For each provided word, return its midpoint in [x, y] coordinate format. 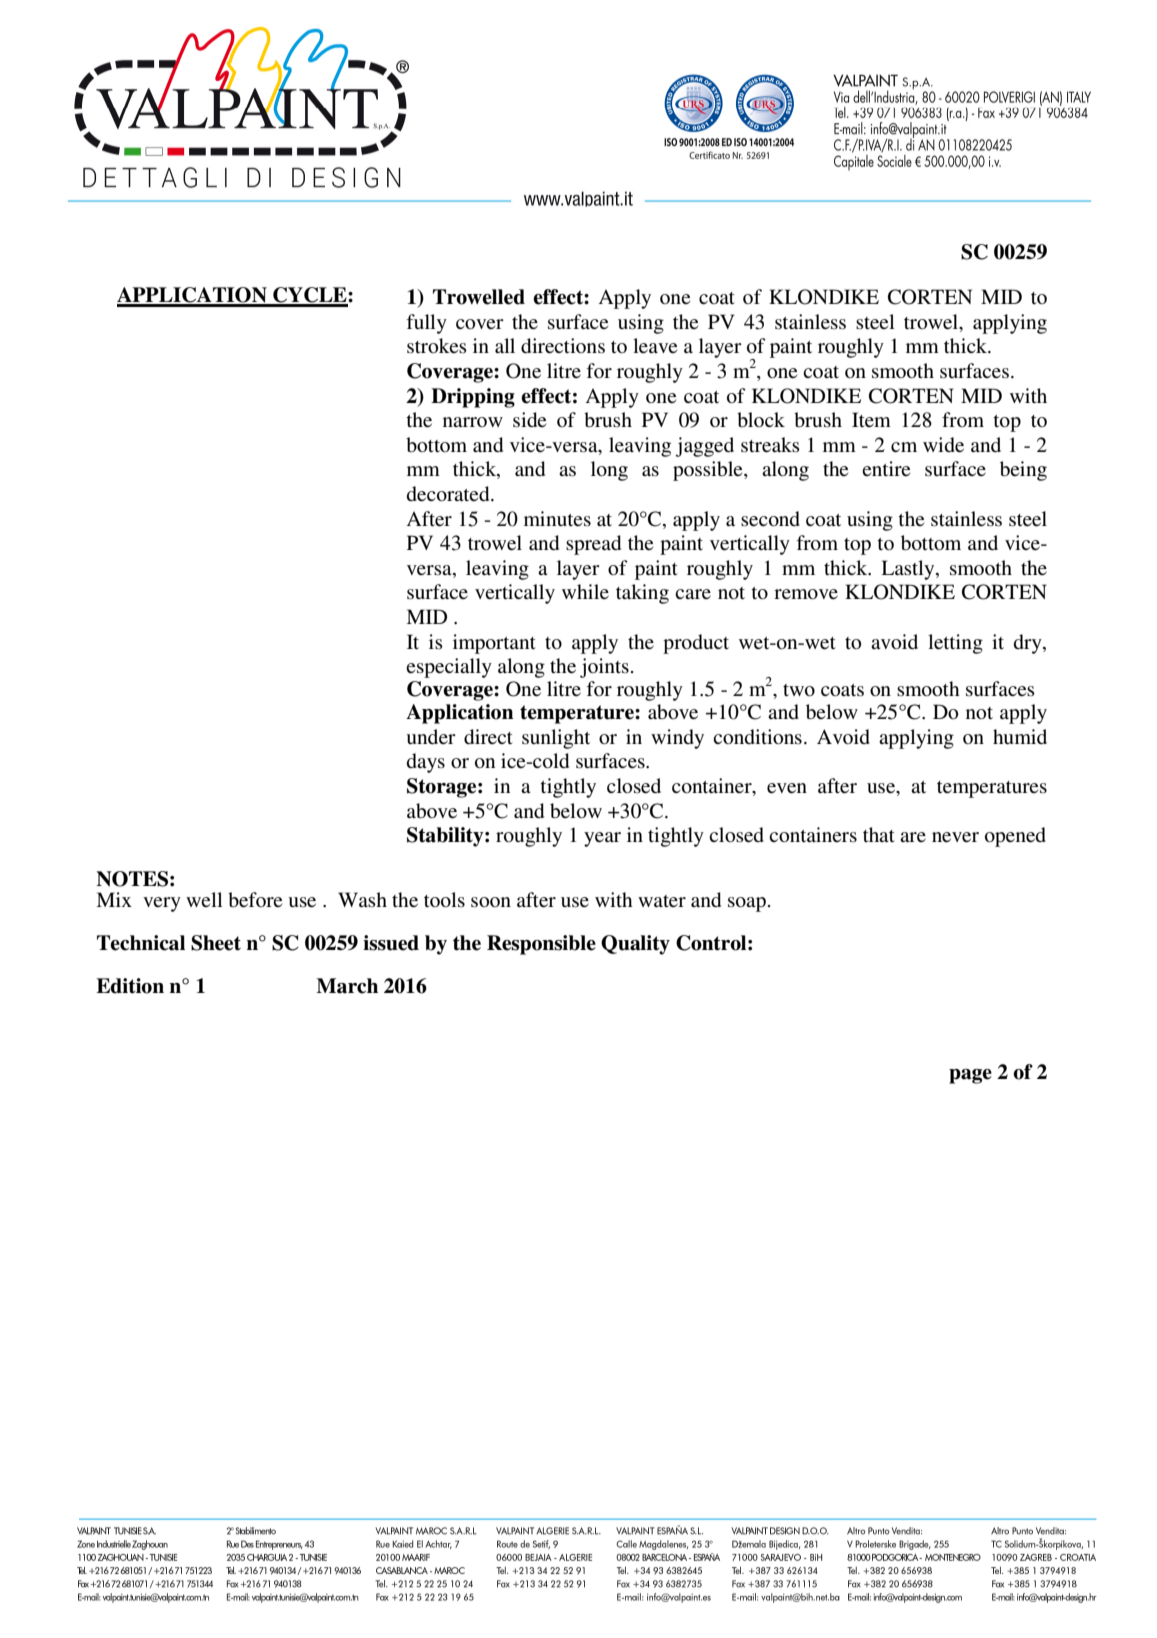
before [255, 900]
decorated [449, 494]
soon [491, 902]
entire [886, 469]
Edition [130, 986]
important [494, 644]
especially [449, 668]
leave [655, 346]
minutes [557, 519]
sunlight [556, 739]
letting [955, 644]
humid [1020, 736]
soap [747, 904]
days [425, 763]
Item [871, 419]
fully [426, 324]
